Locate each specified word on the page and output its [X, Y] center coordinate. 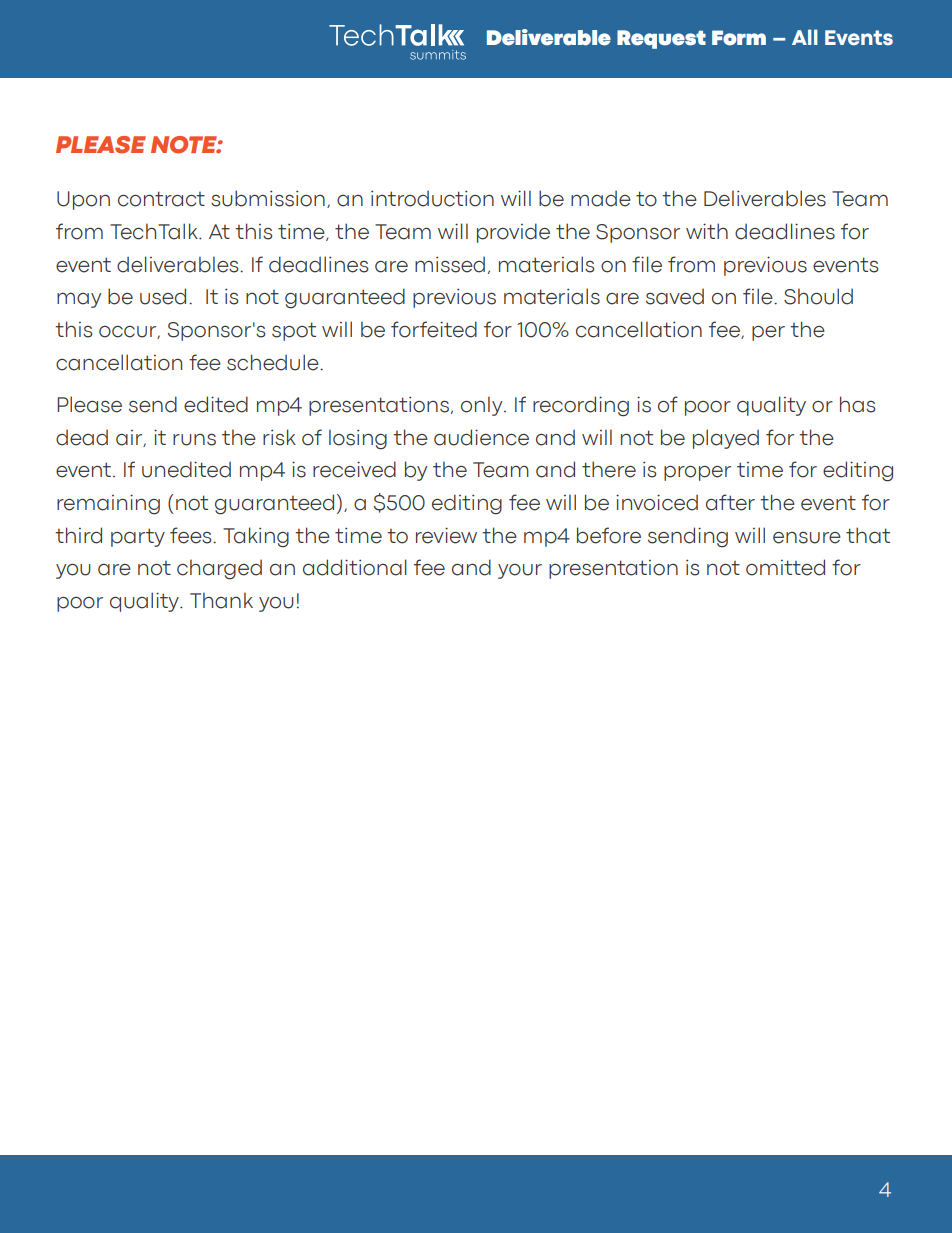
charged [219, 569]
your [520, 571]
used [163, 296]
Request [661, 39]
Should [818, 296]
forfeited [434, 329]
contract [161, 199]
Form [739, 38]
